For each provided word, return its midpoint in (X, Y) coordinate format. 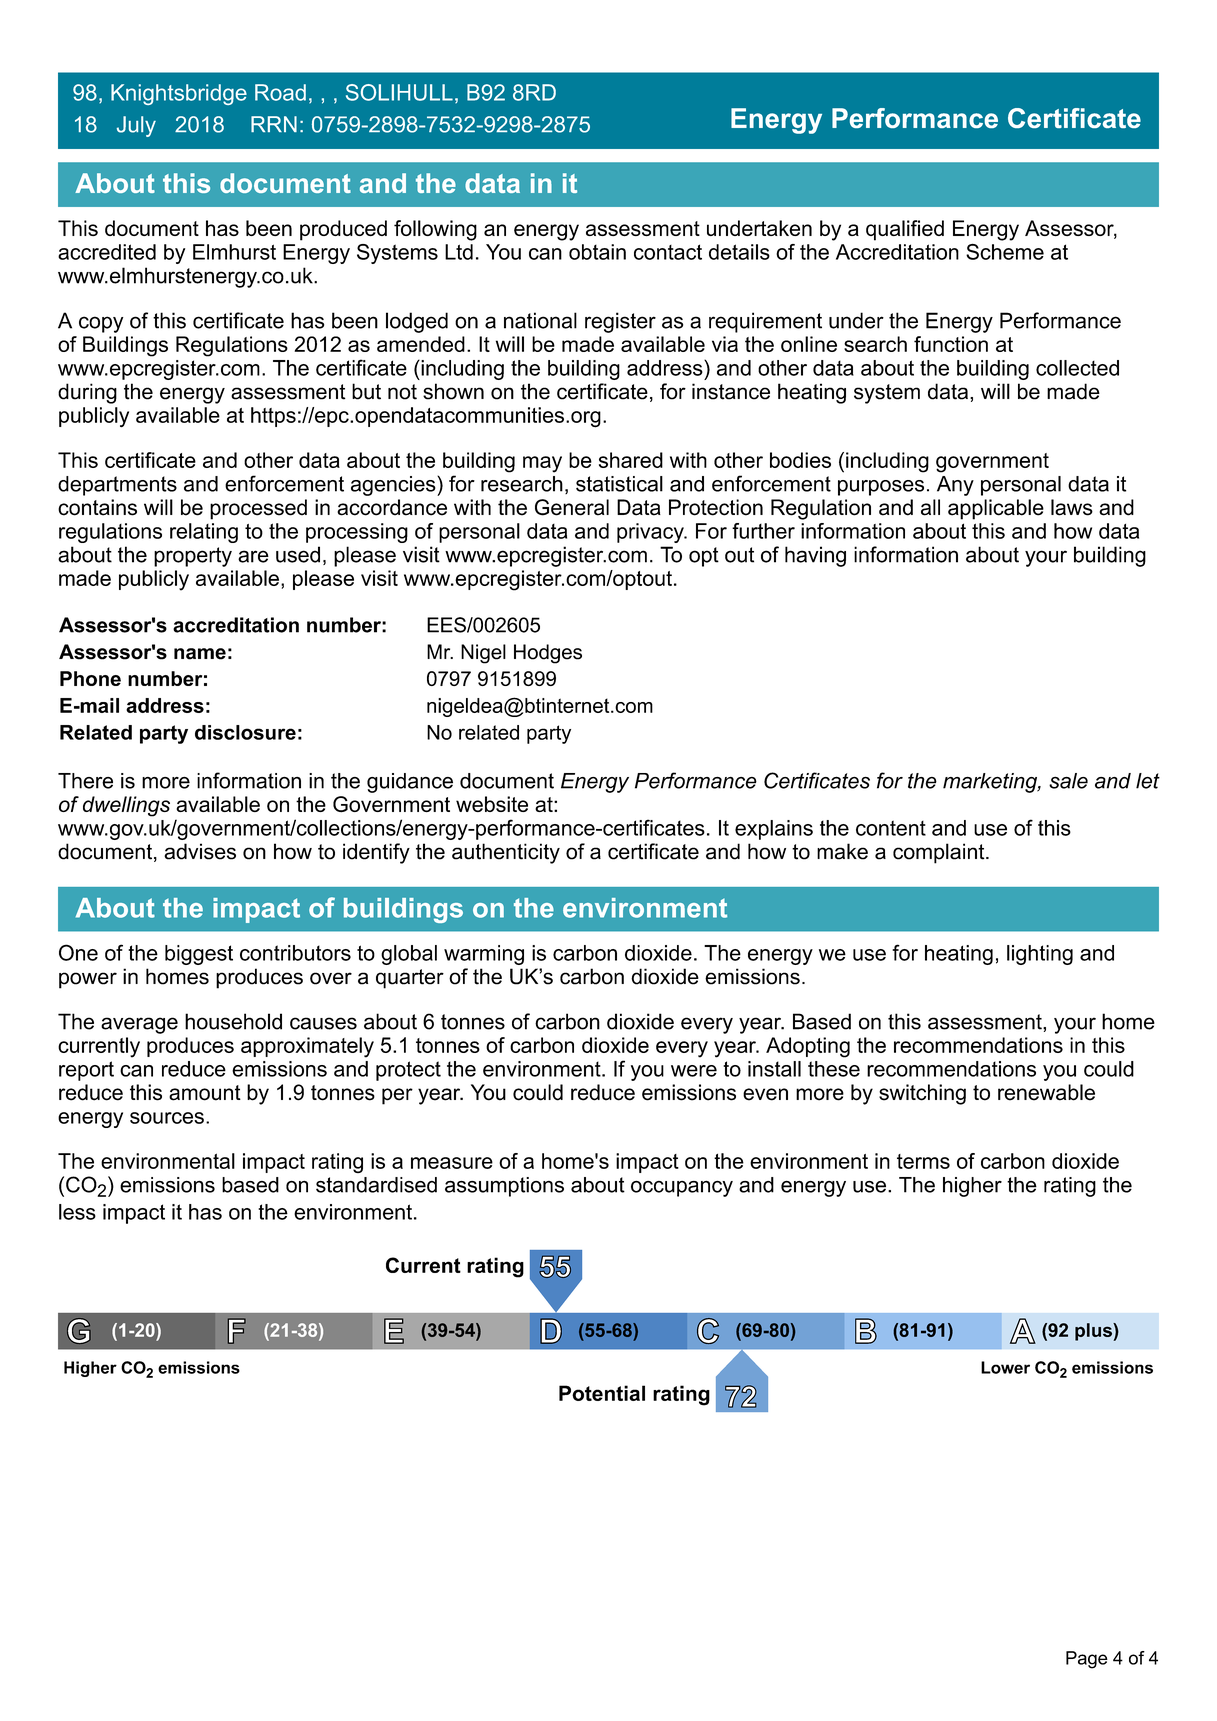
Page (1087, 1660)
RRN (274, 124)
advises (200, 851)
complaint (940, 853)
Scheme (1005, 252)
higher (972, 1187)
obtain (597, 252)
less (77, 1212)
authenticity (506, 853)
